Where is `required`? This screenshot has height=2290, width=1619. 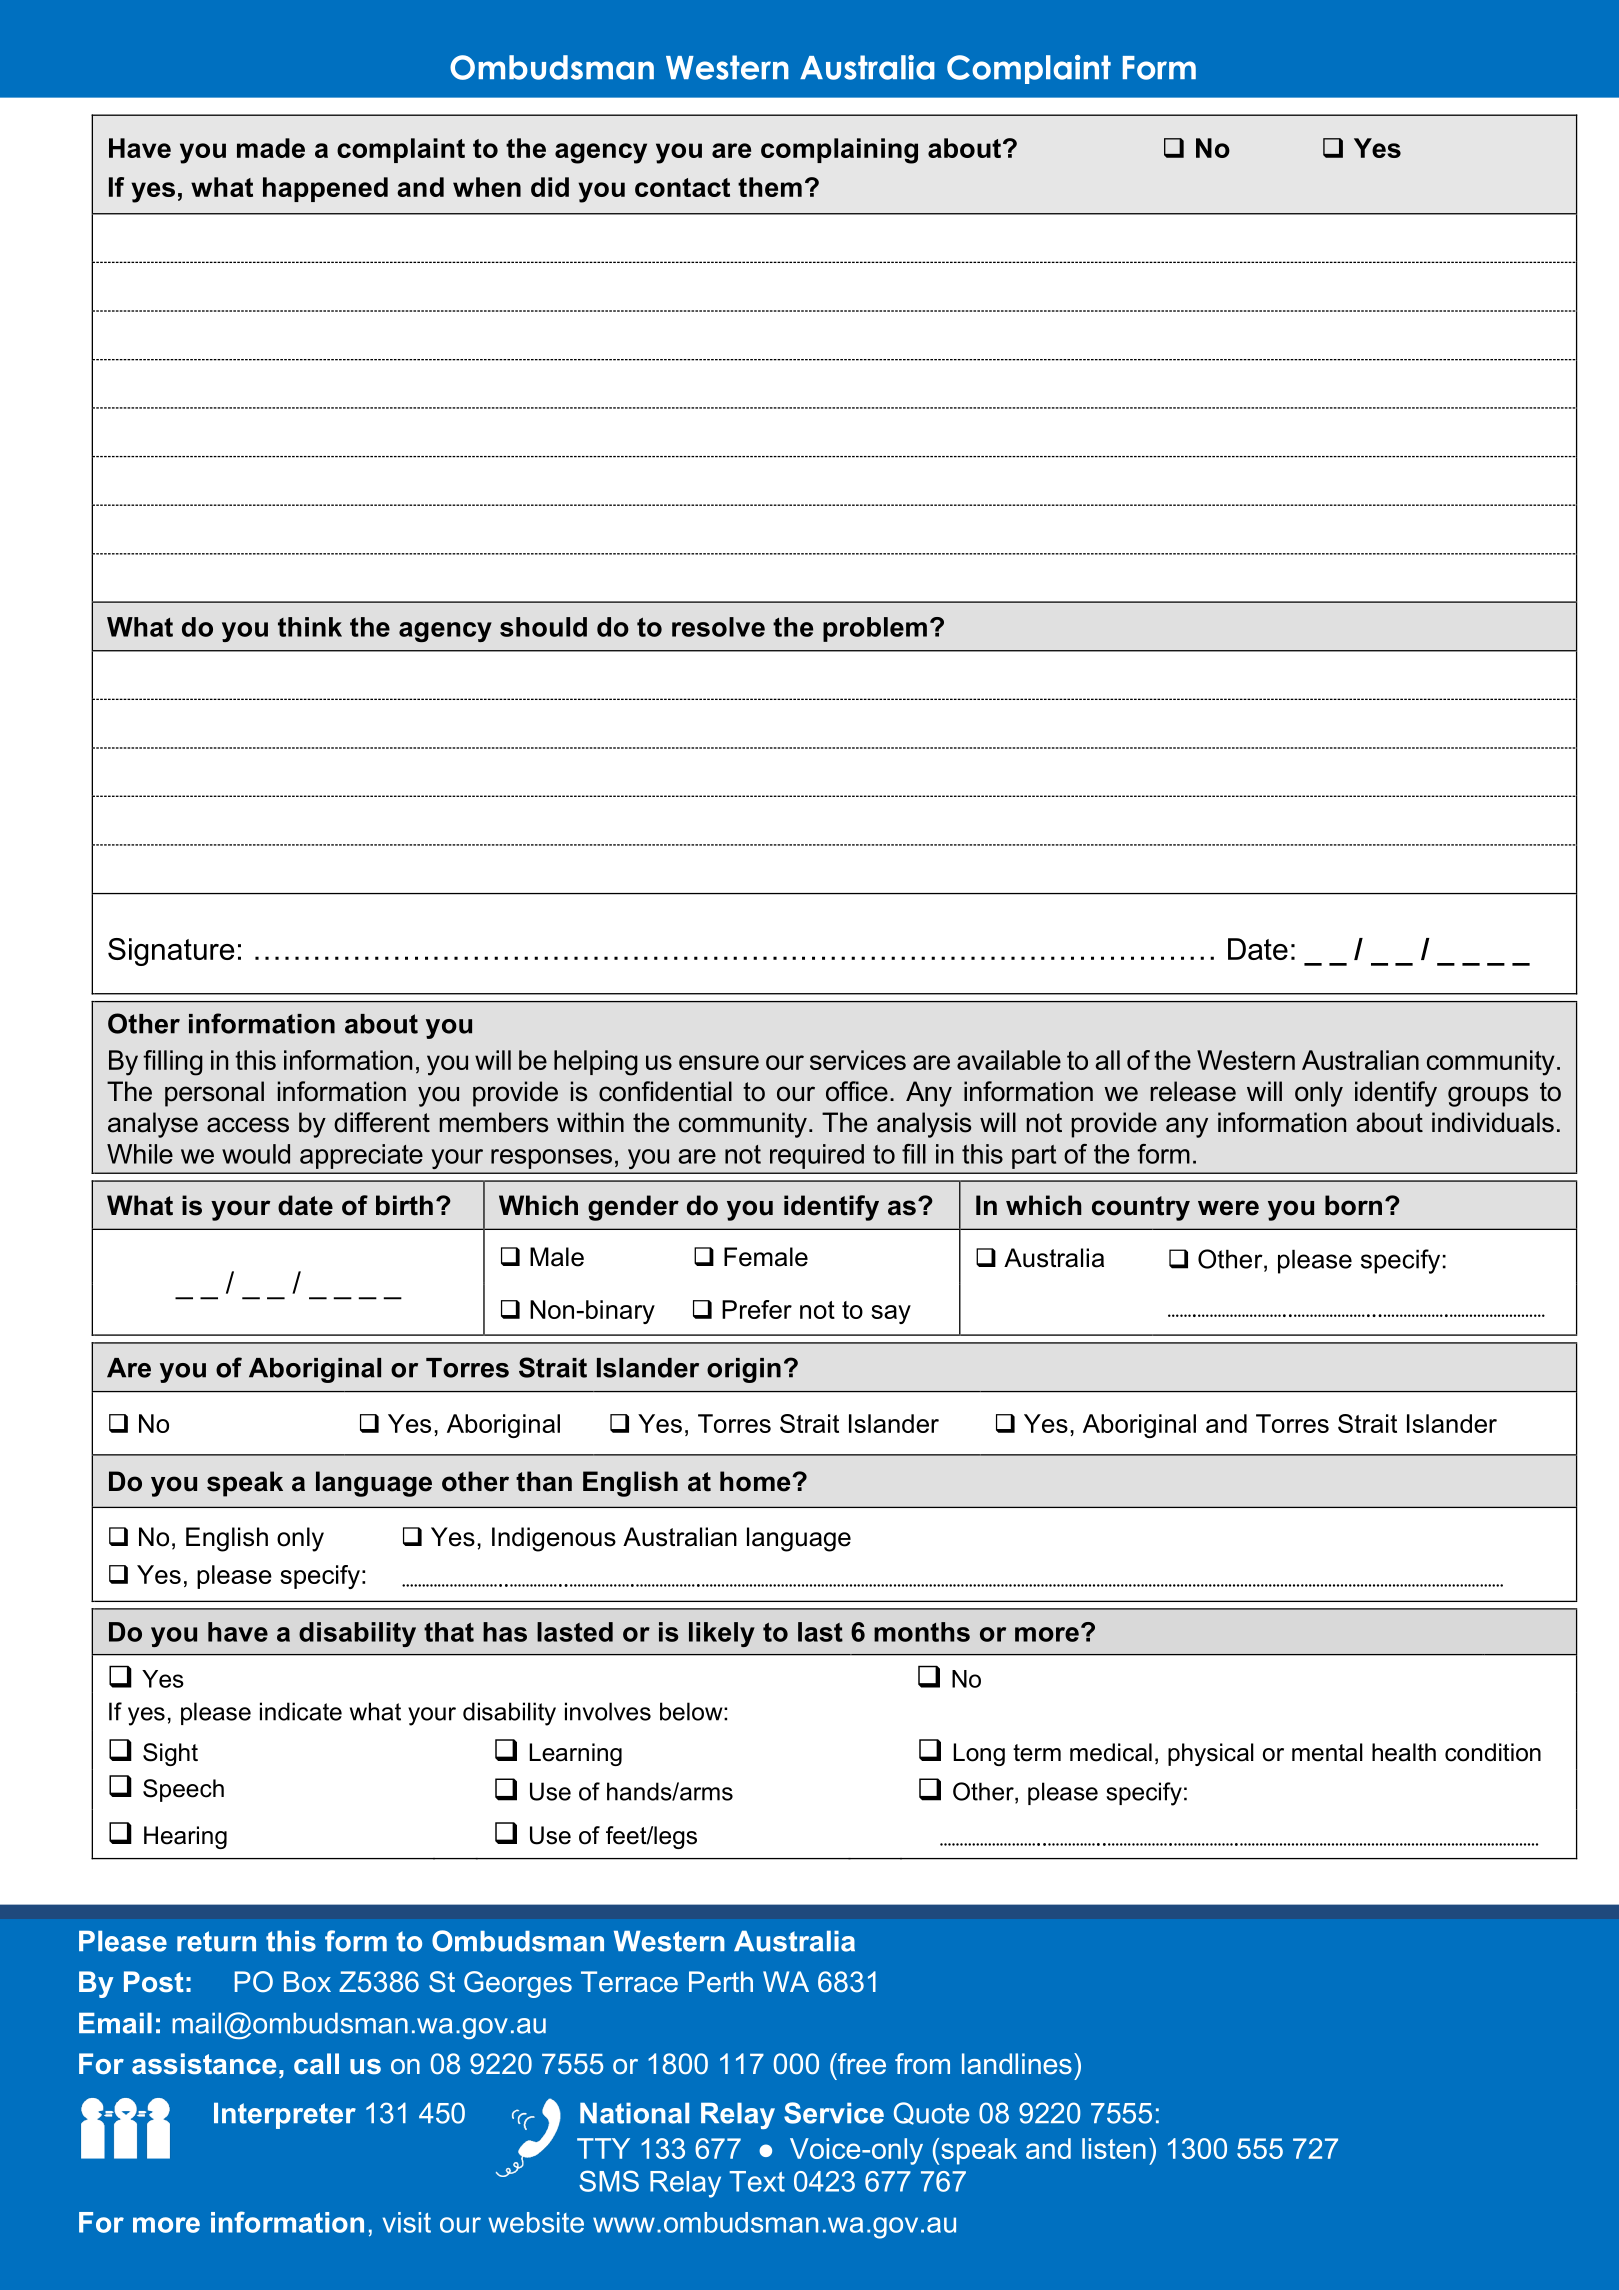
required is located at coordinates (817, 1156).
